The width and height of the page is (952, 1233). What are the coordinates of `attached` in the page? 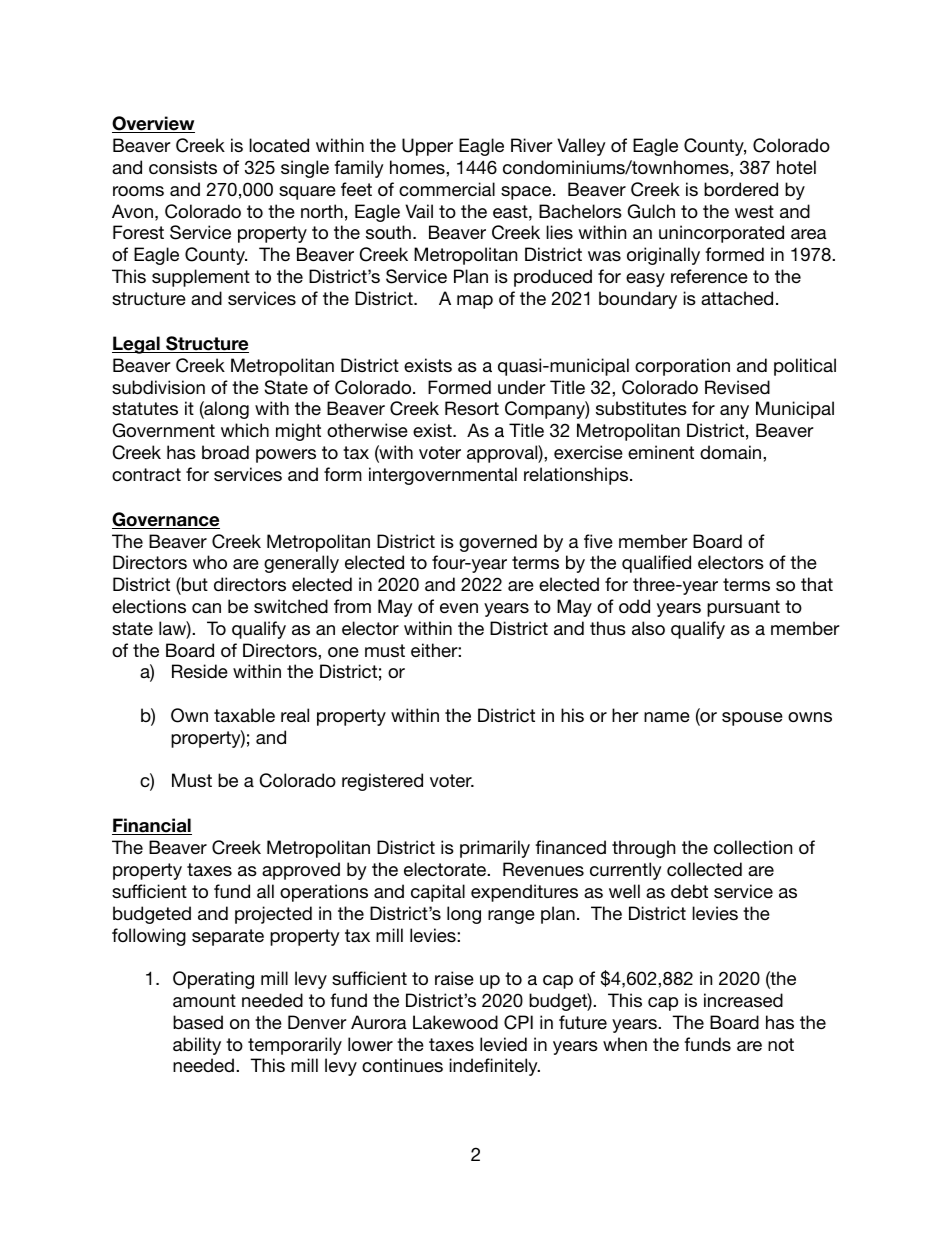 It's located at (737, 298).
